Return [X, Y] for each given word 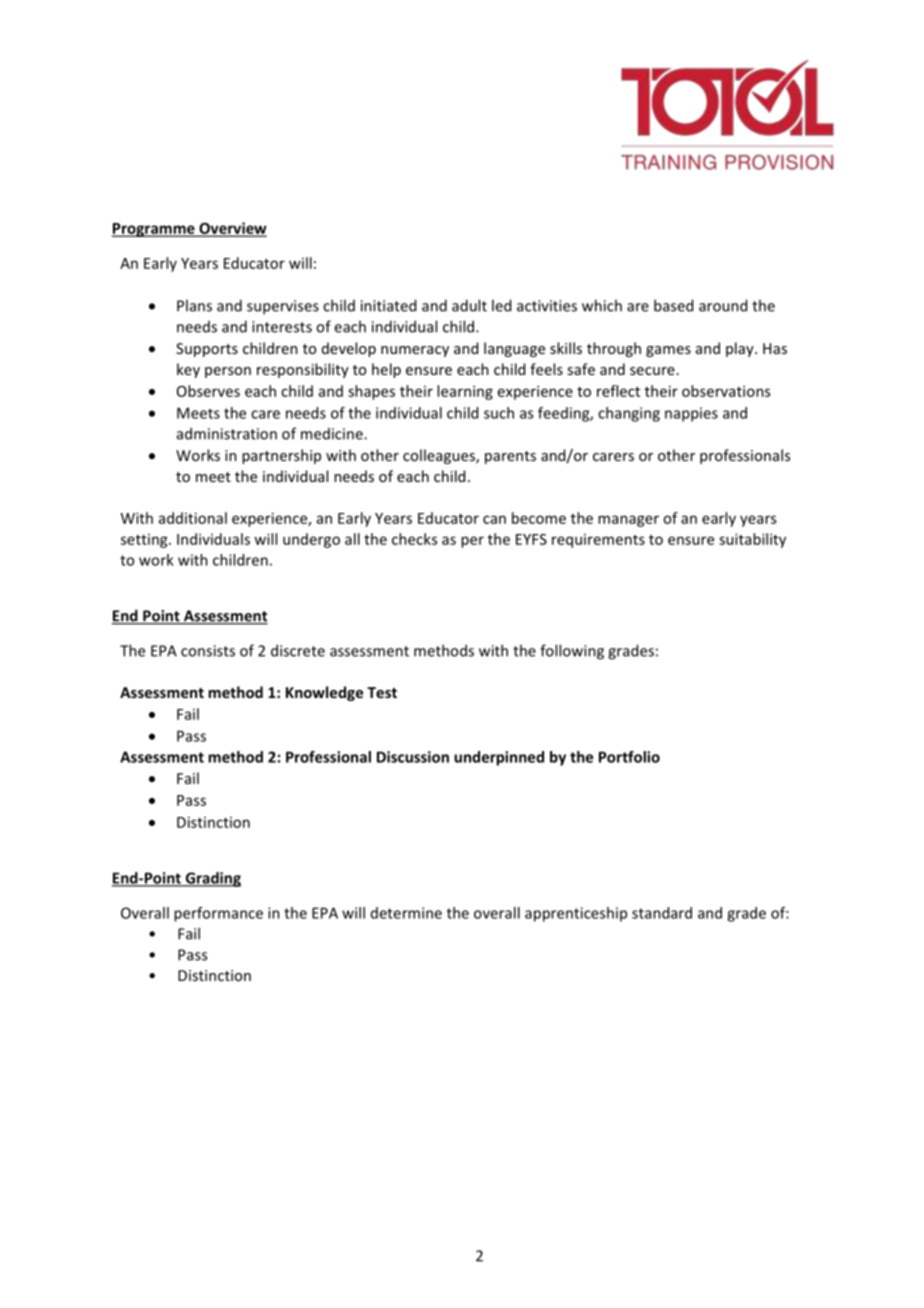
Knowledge [324, 693]
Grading [212, 879]
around [723, 305]
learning [465, 392]
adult [469, 305]
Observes [208, 391]
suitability [752, 540]
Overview [232, 229]
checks [414, 539]
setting [145, 541]
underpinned [499, 758]
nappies [691, 414]
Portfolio [629, 757]
